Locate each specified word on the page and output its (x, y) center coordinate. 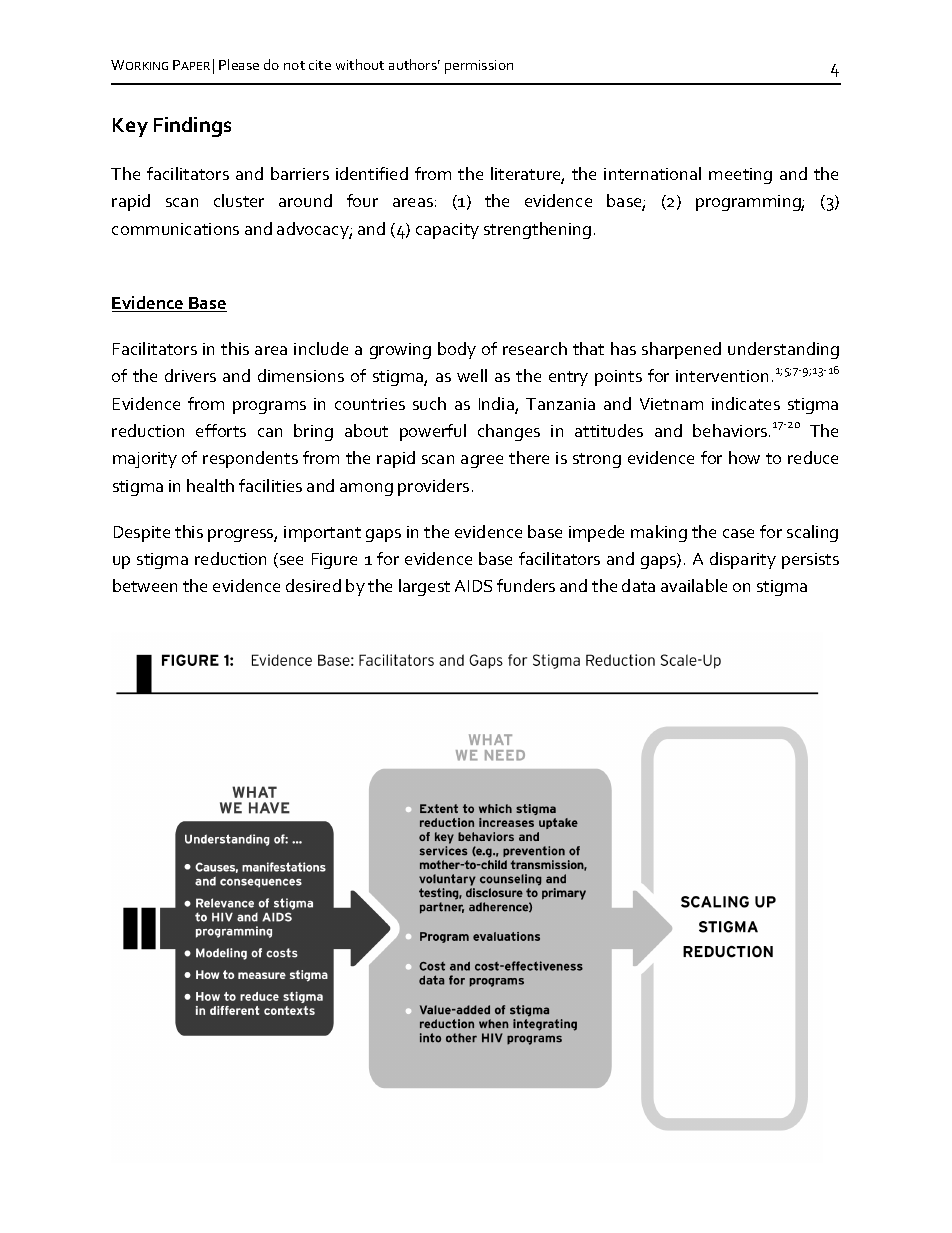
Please (239, 64)
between (145, 585)
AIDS (473, 586)
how (744, 457)
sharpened (681, 350)
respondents (250, 459)
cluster (239, 200)
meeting (740, 176)
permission (479, 67)
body (457, 350)
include (321, 348)
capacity (447, 231)
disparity (743, 560)
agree (482, 461)
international (652, 173)
